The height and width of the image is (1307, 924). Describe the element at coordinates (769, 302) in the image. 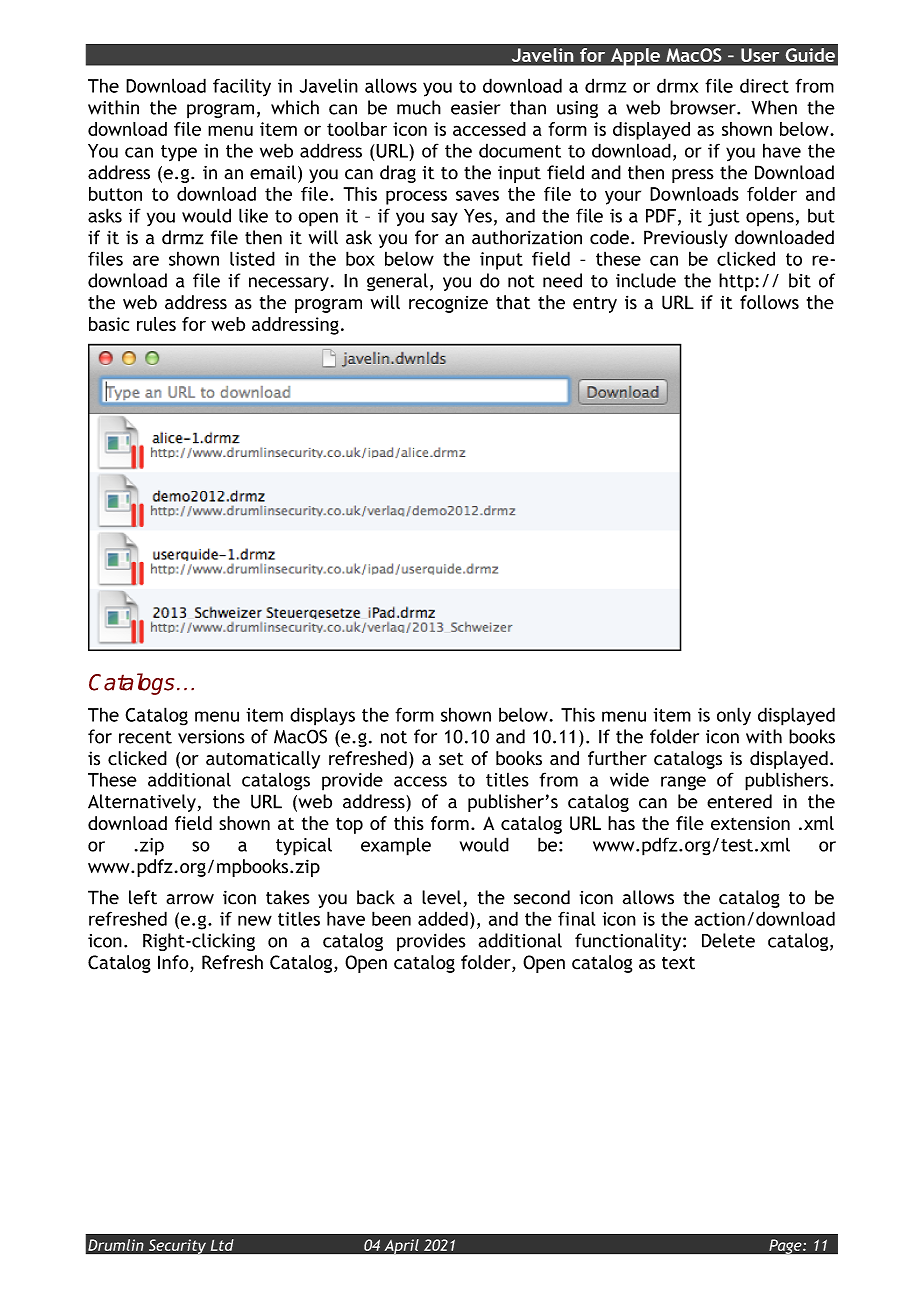

I see `follows` at that location.
